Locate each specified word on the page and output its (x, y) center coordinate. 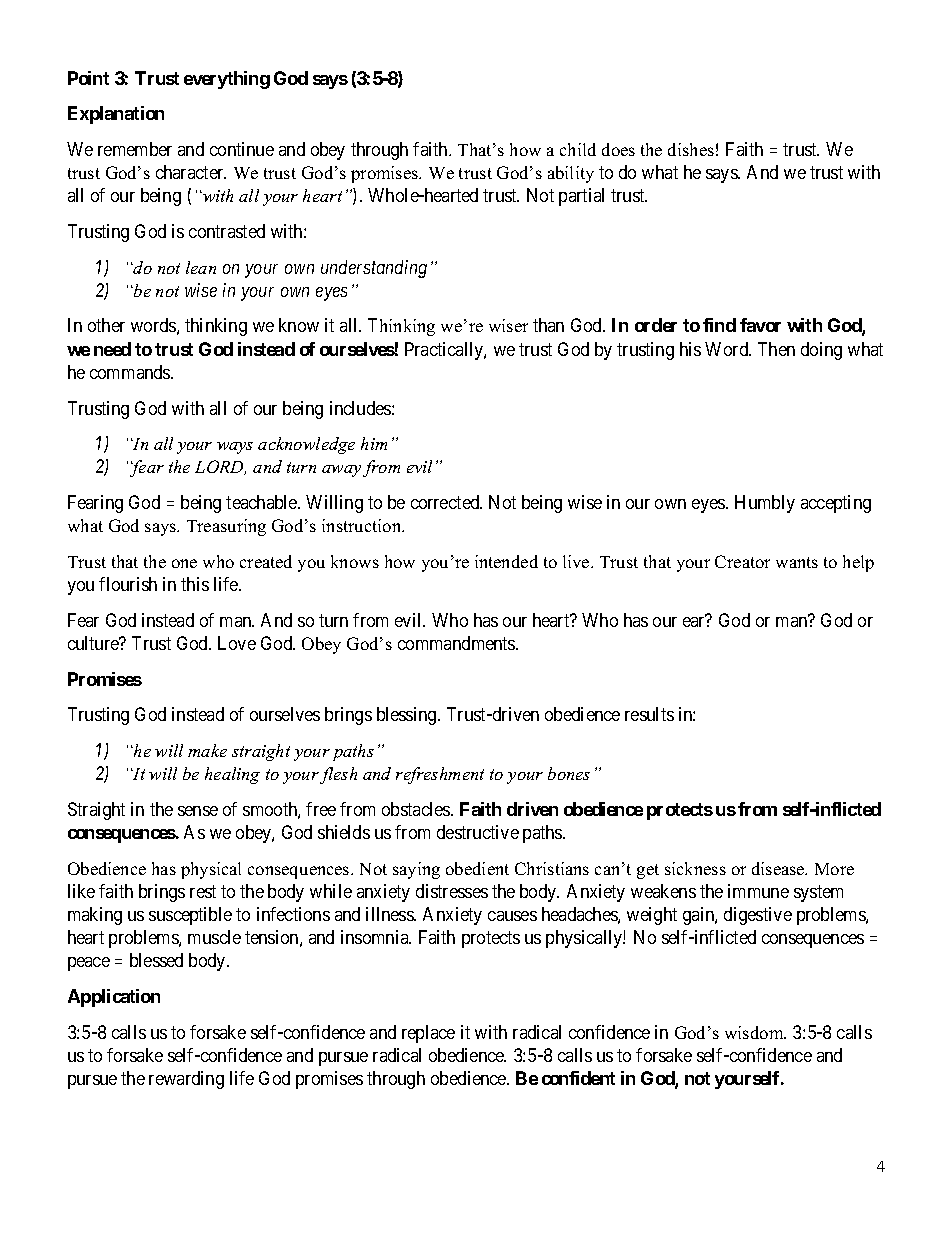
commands (131, 372)
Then (776, 349)
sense (198, 811)
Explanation (116, 115)
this (195, 584)
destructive (478, 832)
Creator (742, 561)
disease (779, 868)
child (578, 149)
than (548, 325)
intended (506, 561)
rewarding (186, 1080)
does (618, 149)
